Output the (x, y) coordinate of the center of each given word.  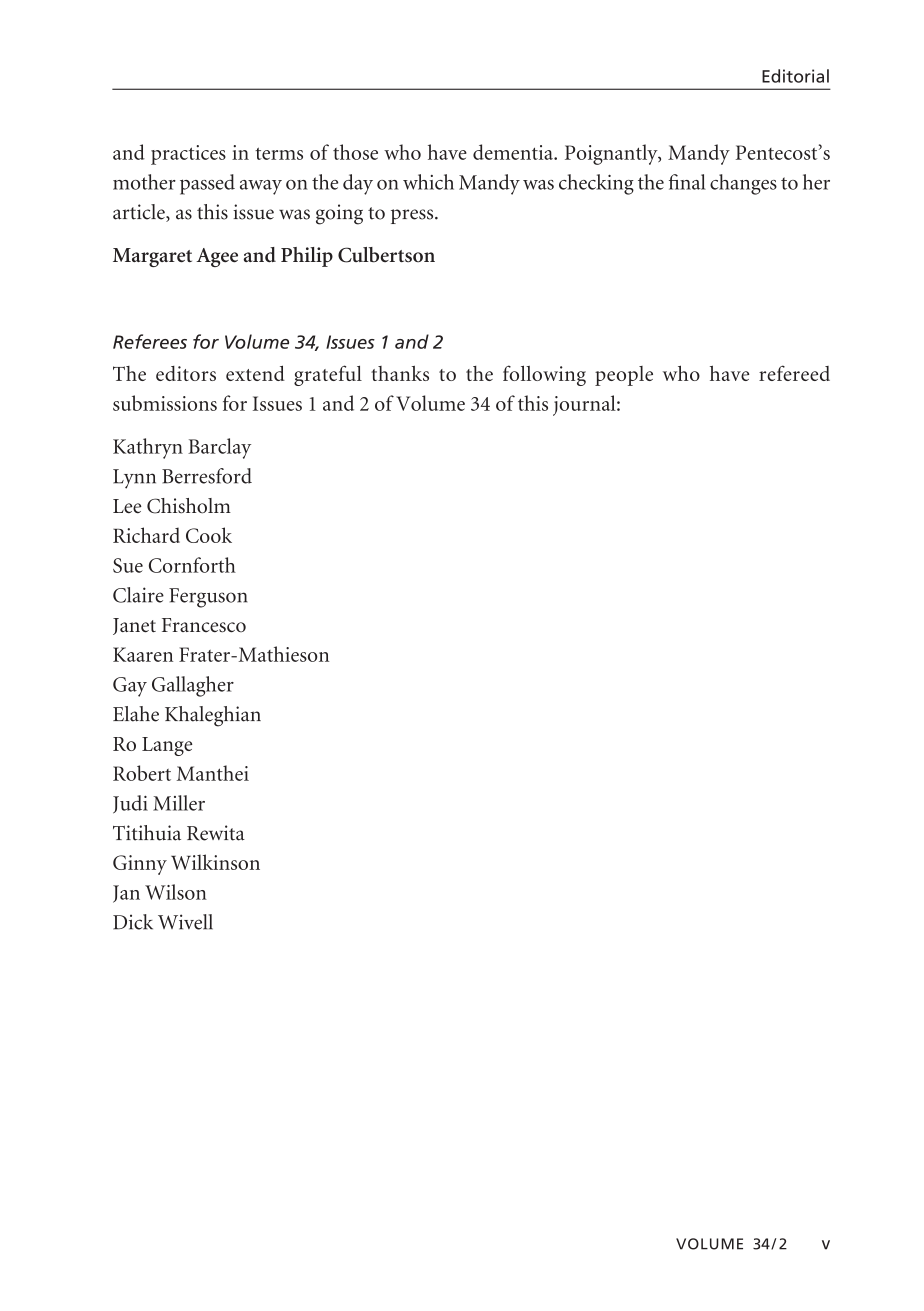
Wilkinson (215, 862)
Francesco (204, 625)
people (624, 376)
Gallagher (193, 686)
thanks (400, 373)
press (413, 216)
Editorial (795, 76)
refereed (794, 373)
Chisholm (189, 506)
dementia (514, 152)
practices (188, 155)
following (544, 375)
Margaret (152, 257)
